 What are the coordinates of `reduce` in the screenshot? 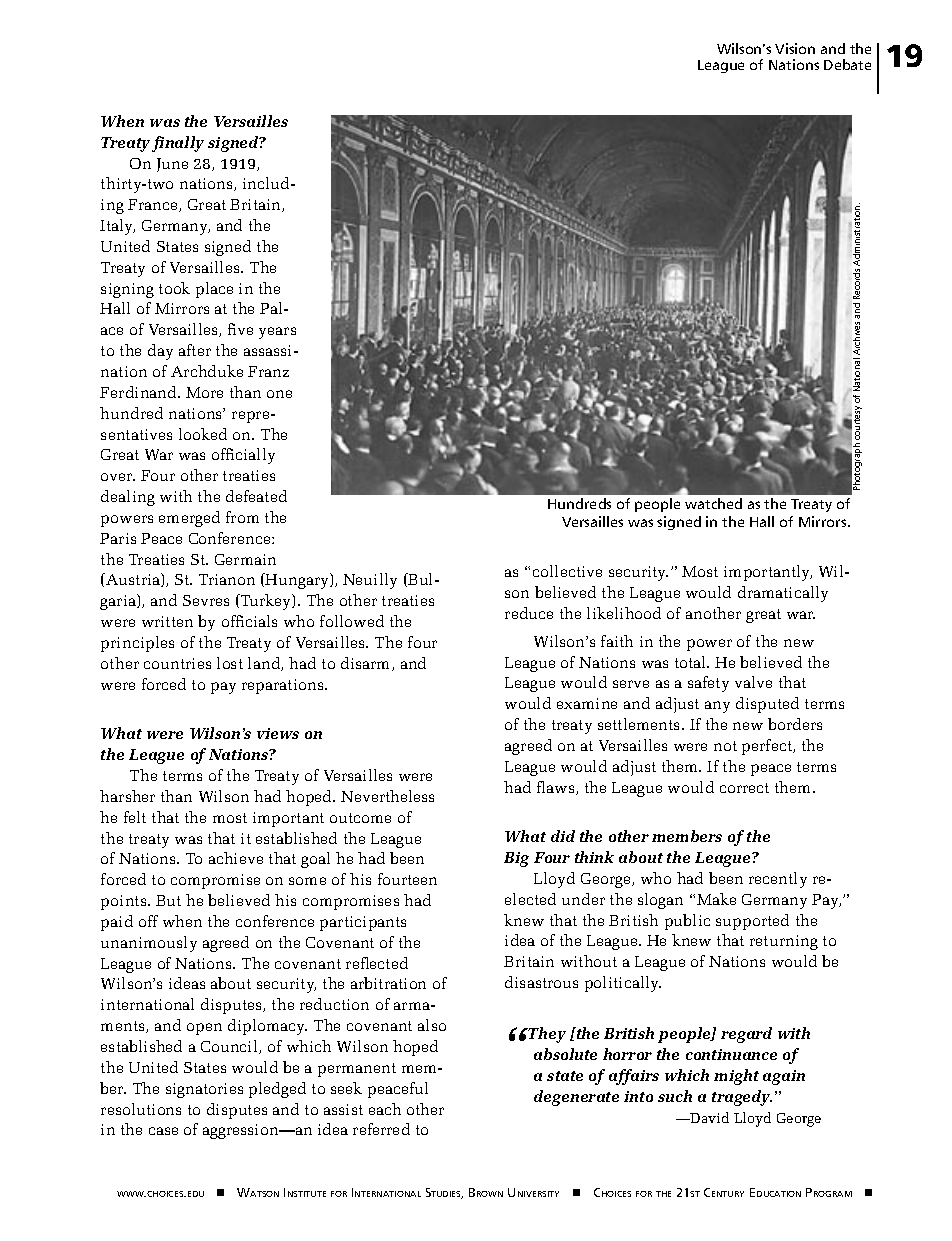 It's located at (529, 613).
